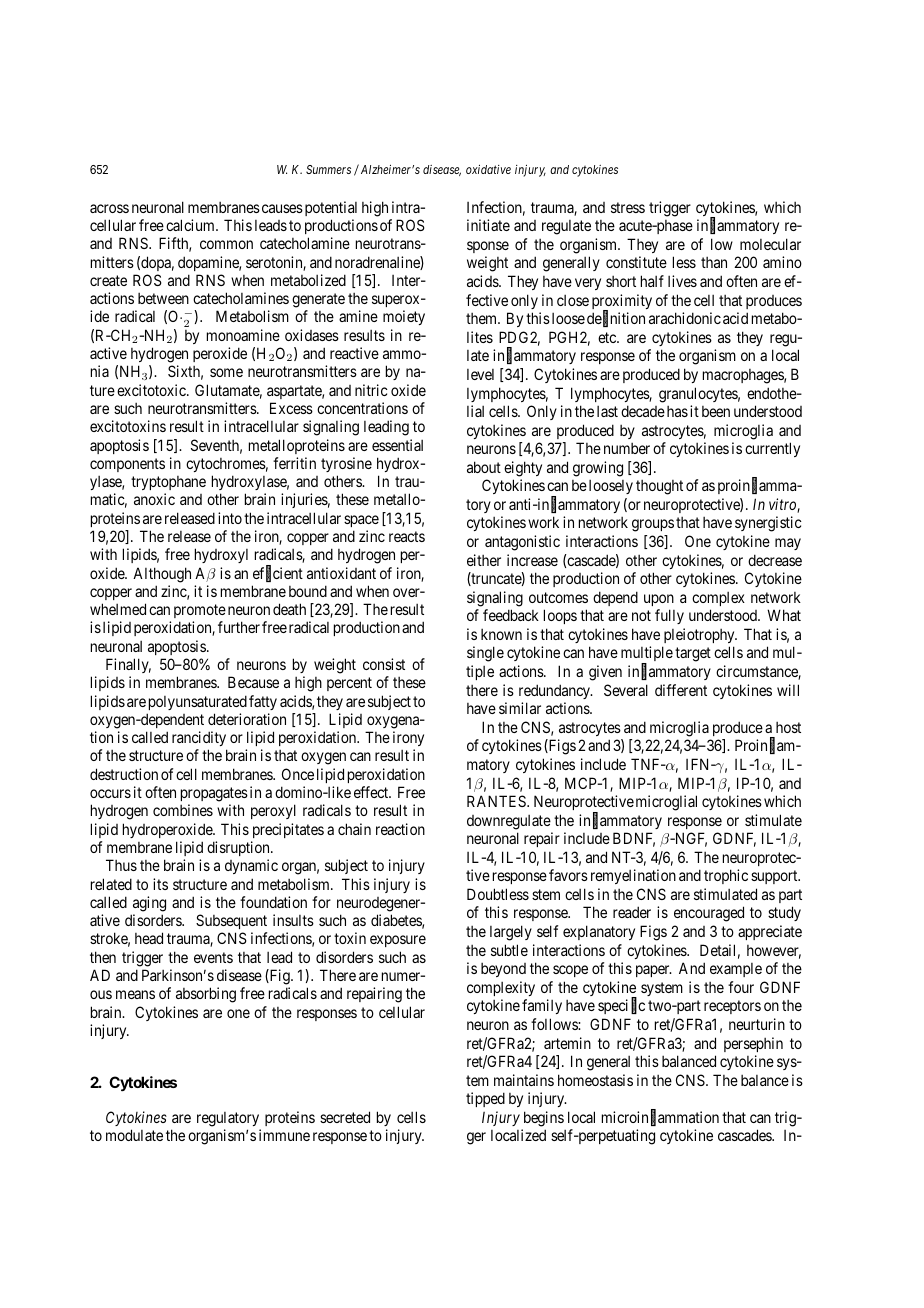  Describe the element at coordinates (709, 914) in the image. I see `encouraged` at that location.
